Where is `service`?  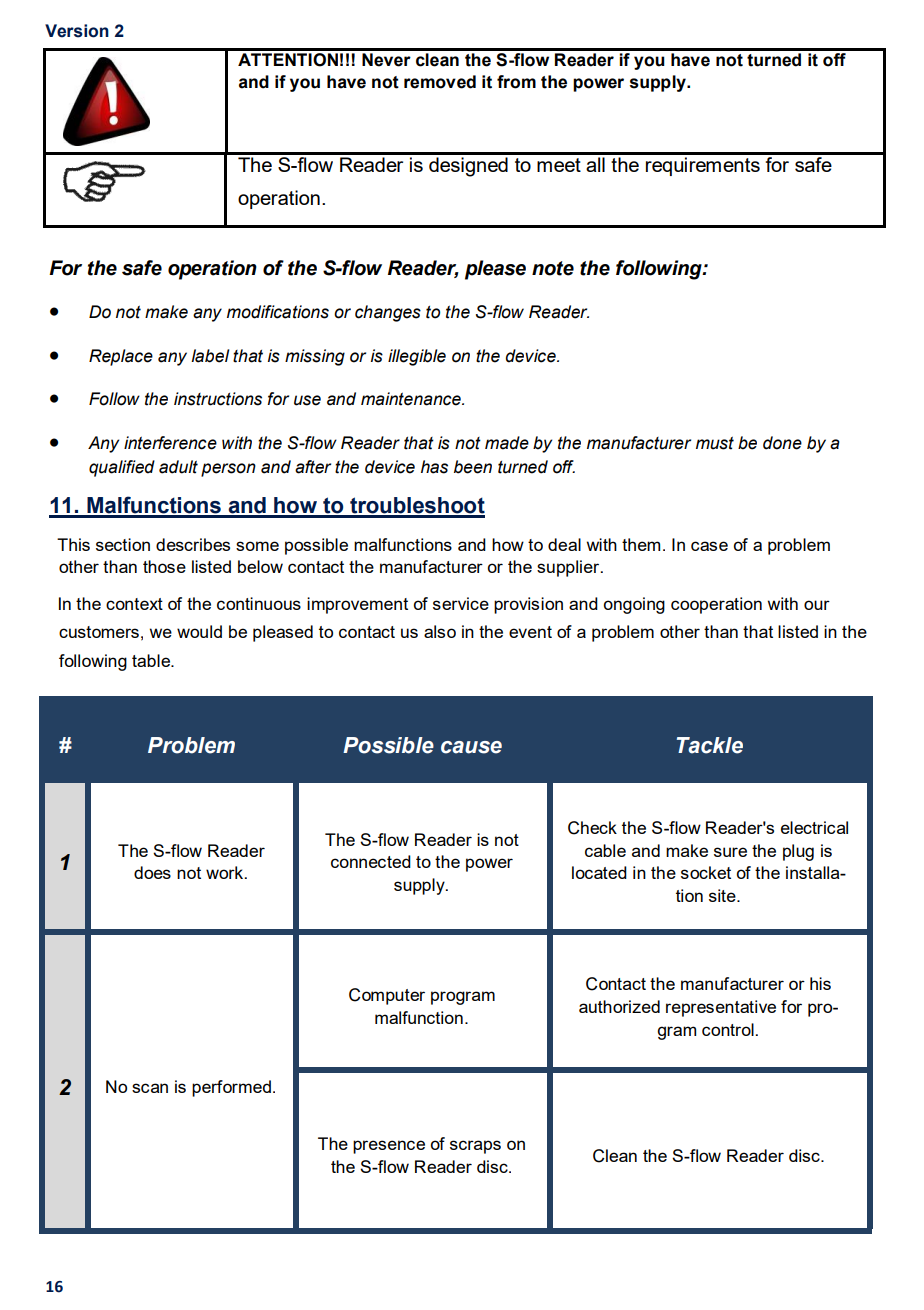 service is located at coordinates (461, 603).
